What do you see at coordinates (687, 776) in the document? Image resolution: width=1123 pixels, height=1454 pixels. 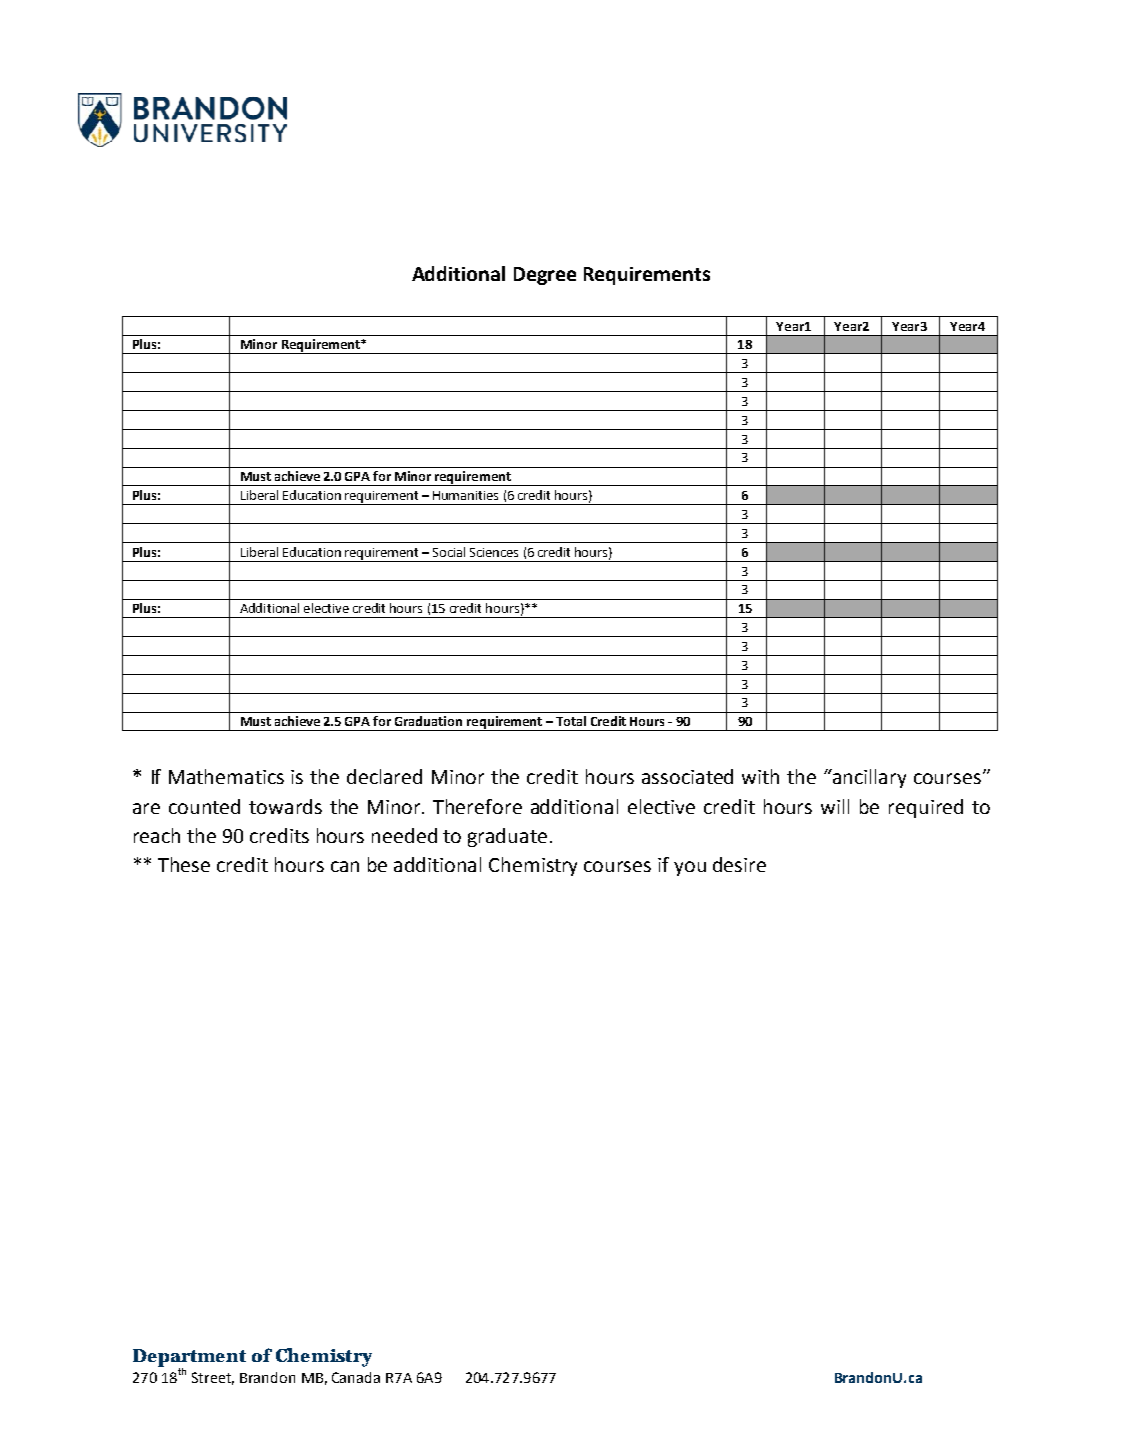 I see `associated` at bounding box center [687, 776].
